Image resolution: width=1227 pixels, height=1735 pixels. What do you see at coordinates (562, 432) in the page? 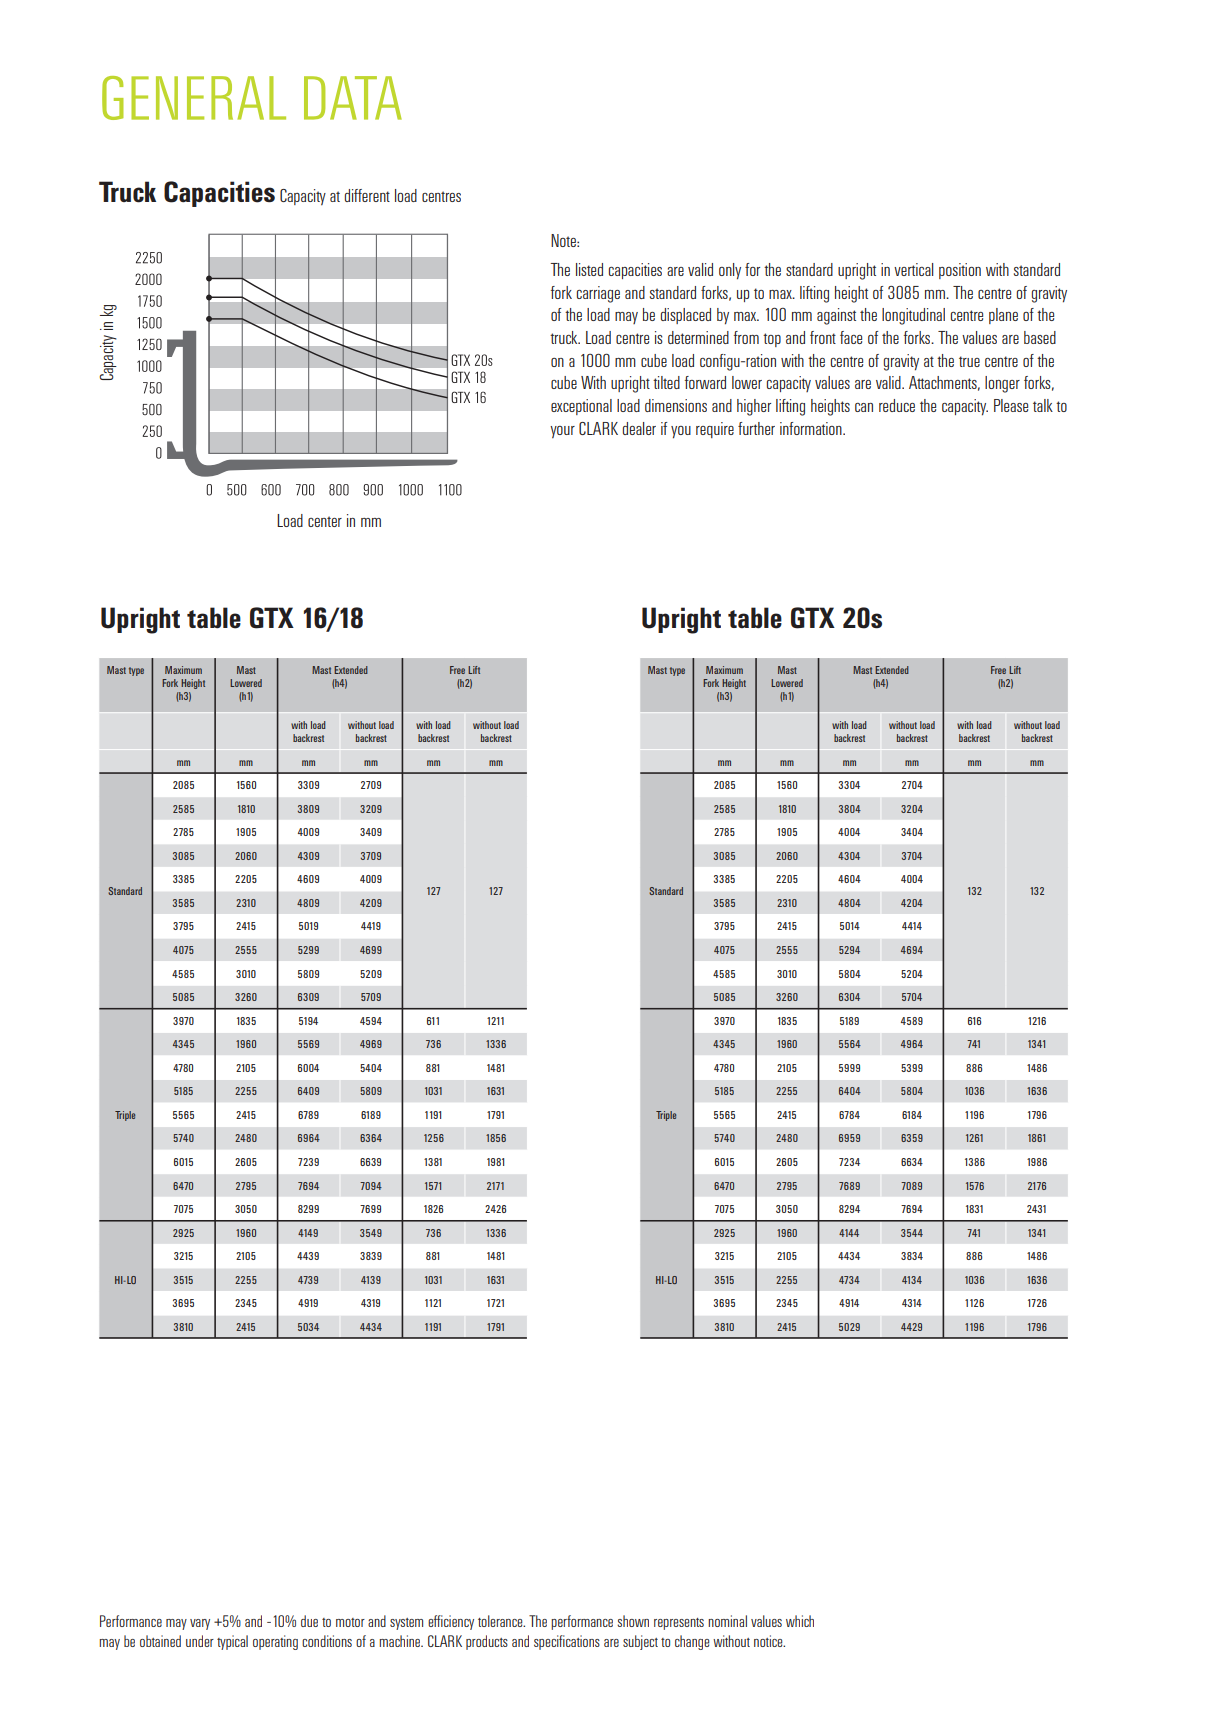
I see `your` at bounding box center [562, 432].
